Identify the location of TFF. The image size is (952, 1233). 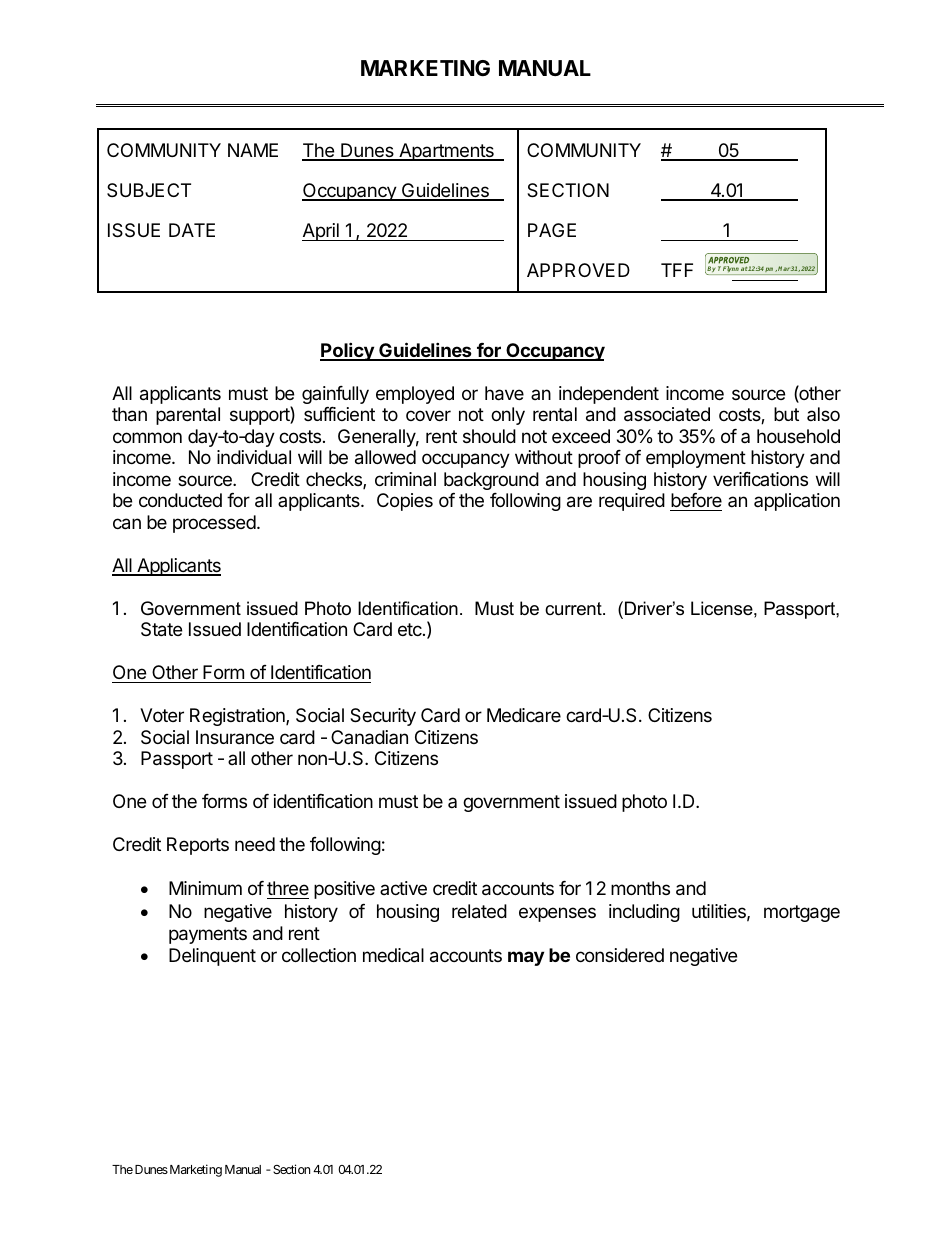
(677, 270).
